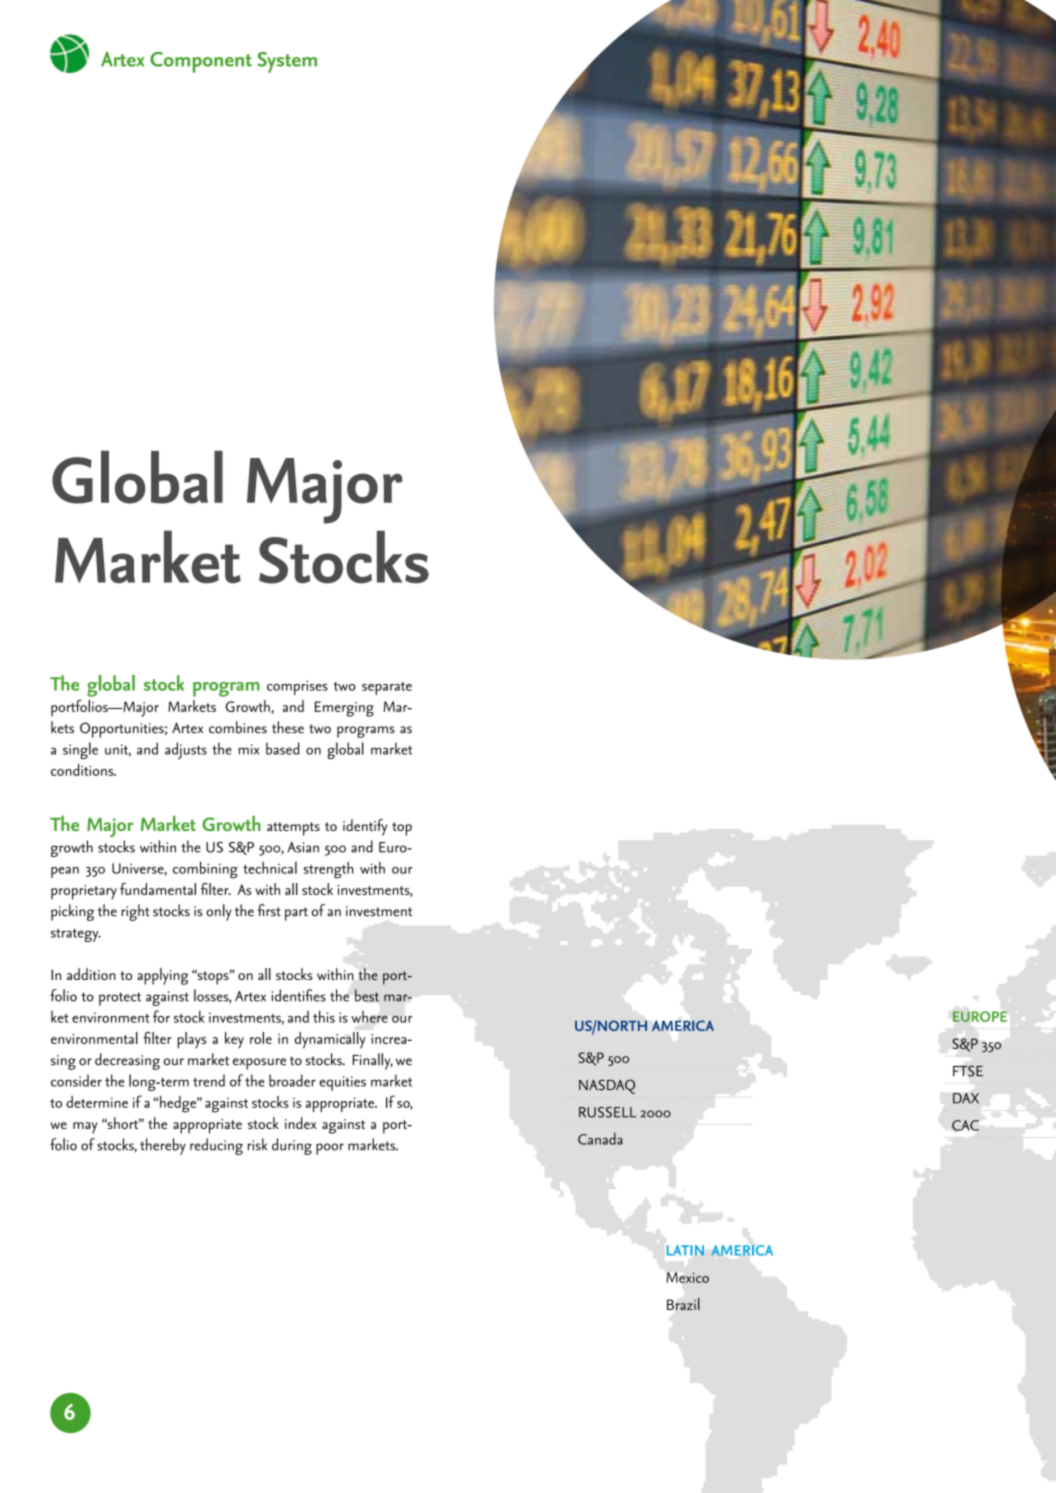 The image size is (1056, 1493). What do you see at coordinates (162, 976) in the screenshot?
I see `applying` at bounding box center [162, 976].
